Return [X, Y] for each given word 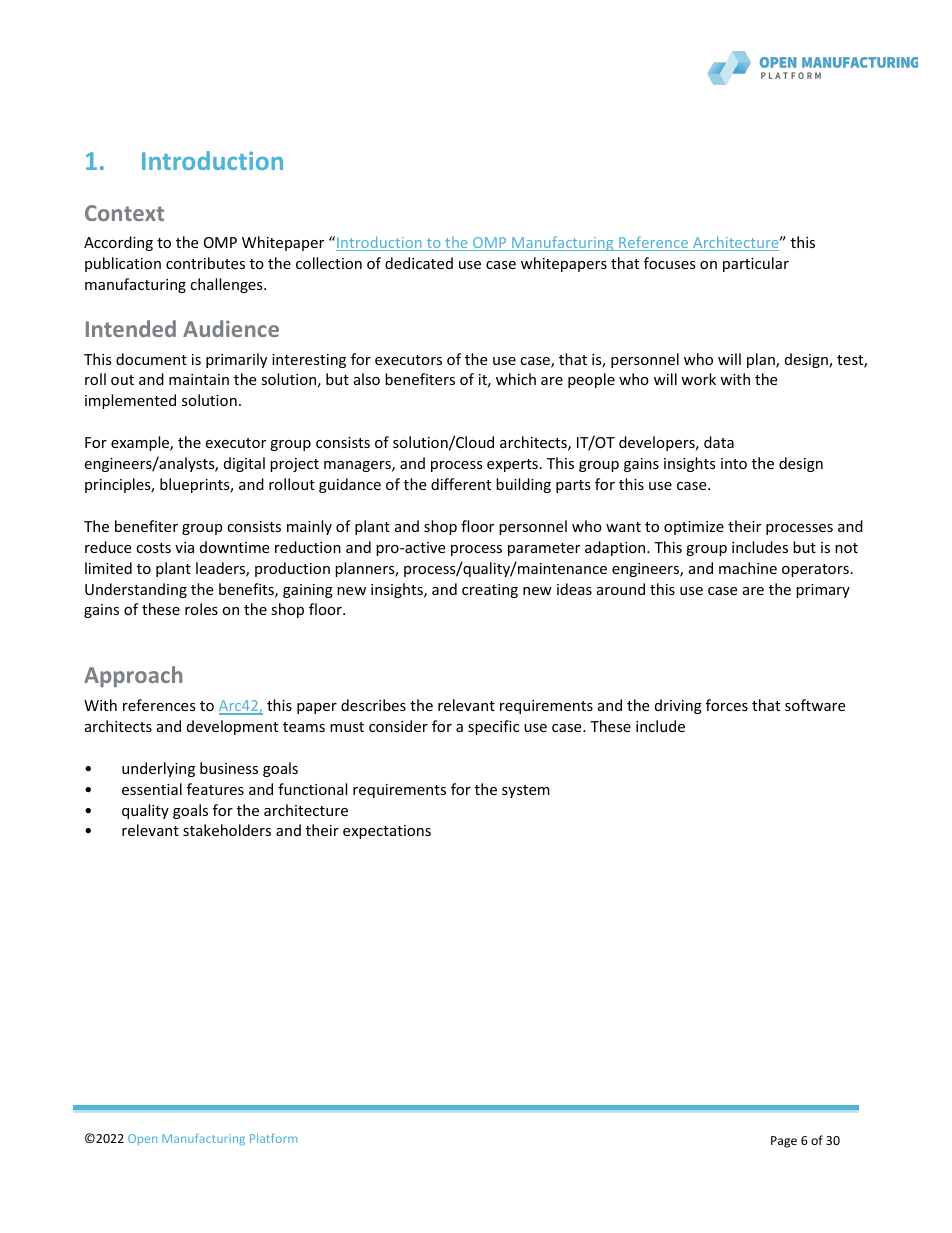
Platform [273, 1138]
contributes [205, 263]
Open [142, 1139]
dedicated [419, 263]
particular [756, 264]
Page [784, 1142]
